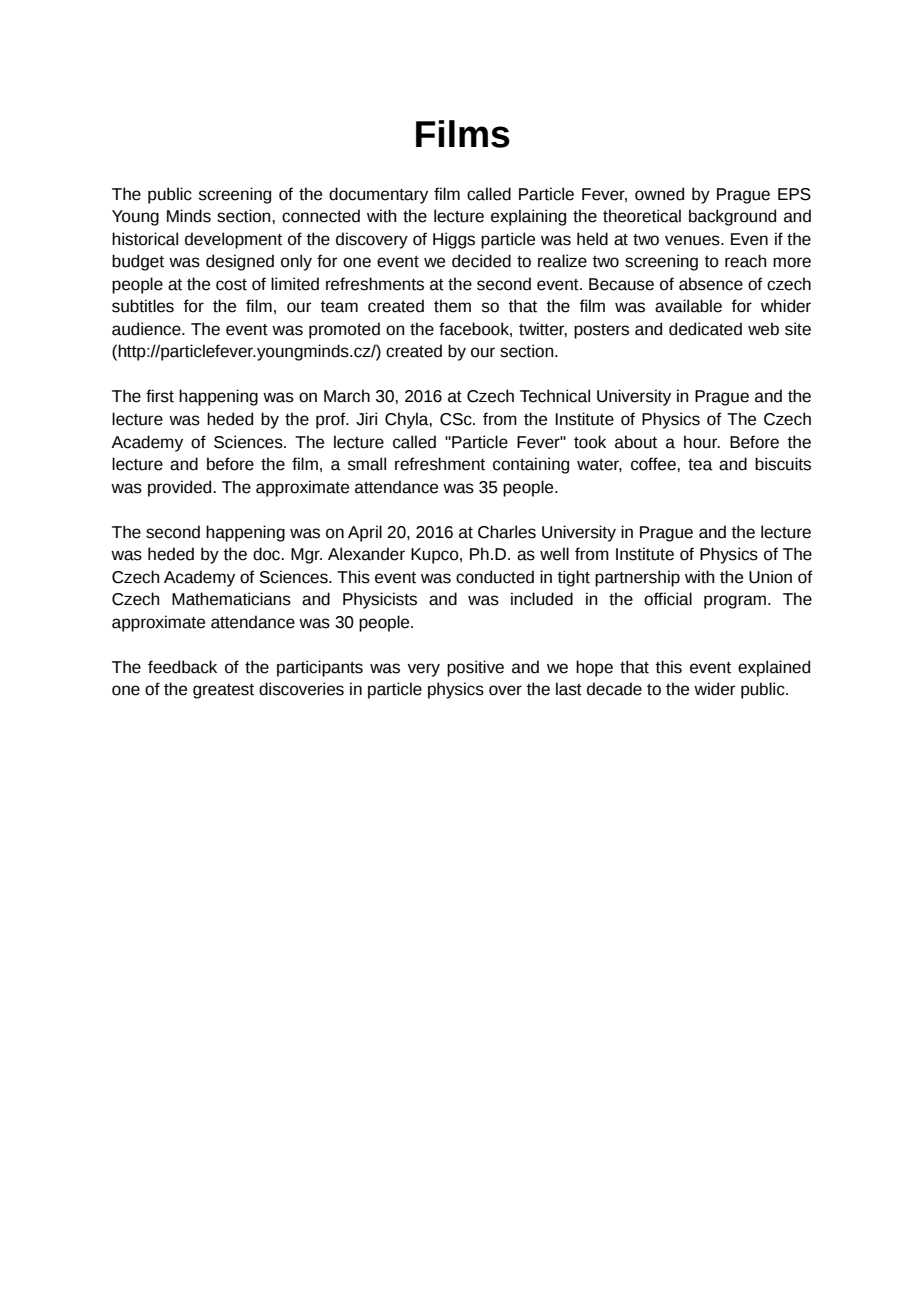 This image has width=924, height=1308. I want to click on positive, so click(475, 668).
